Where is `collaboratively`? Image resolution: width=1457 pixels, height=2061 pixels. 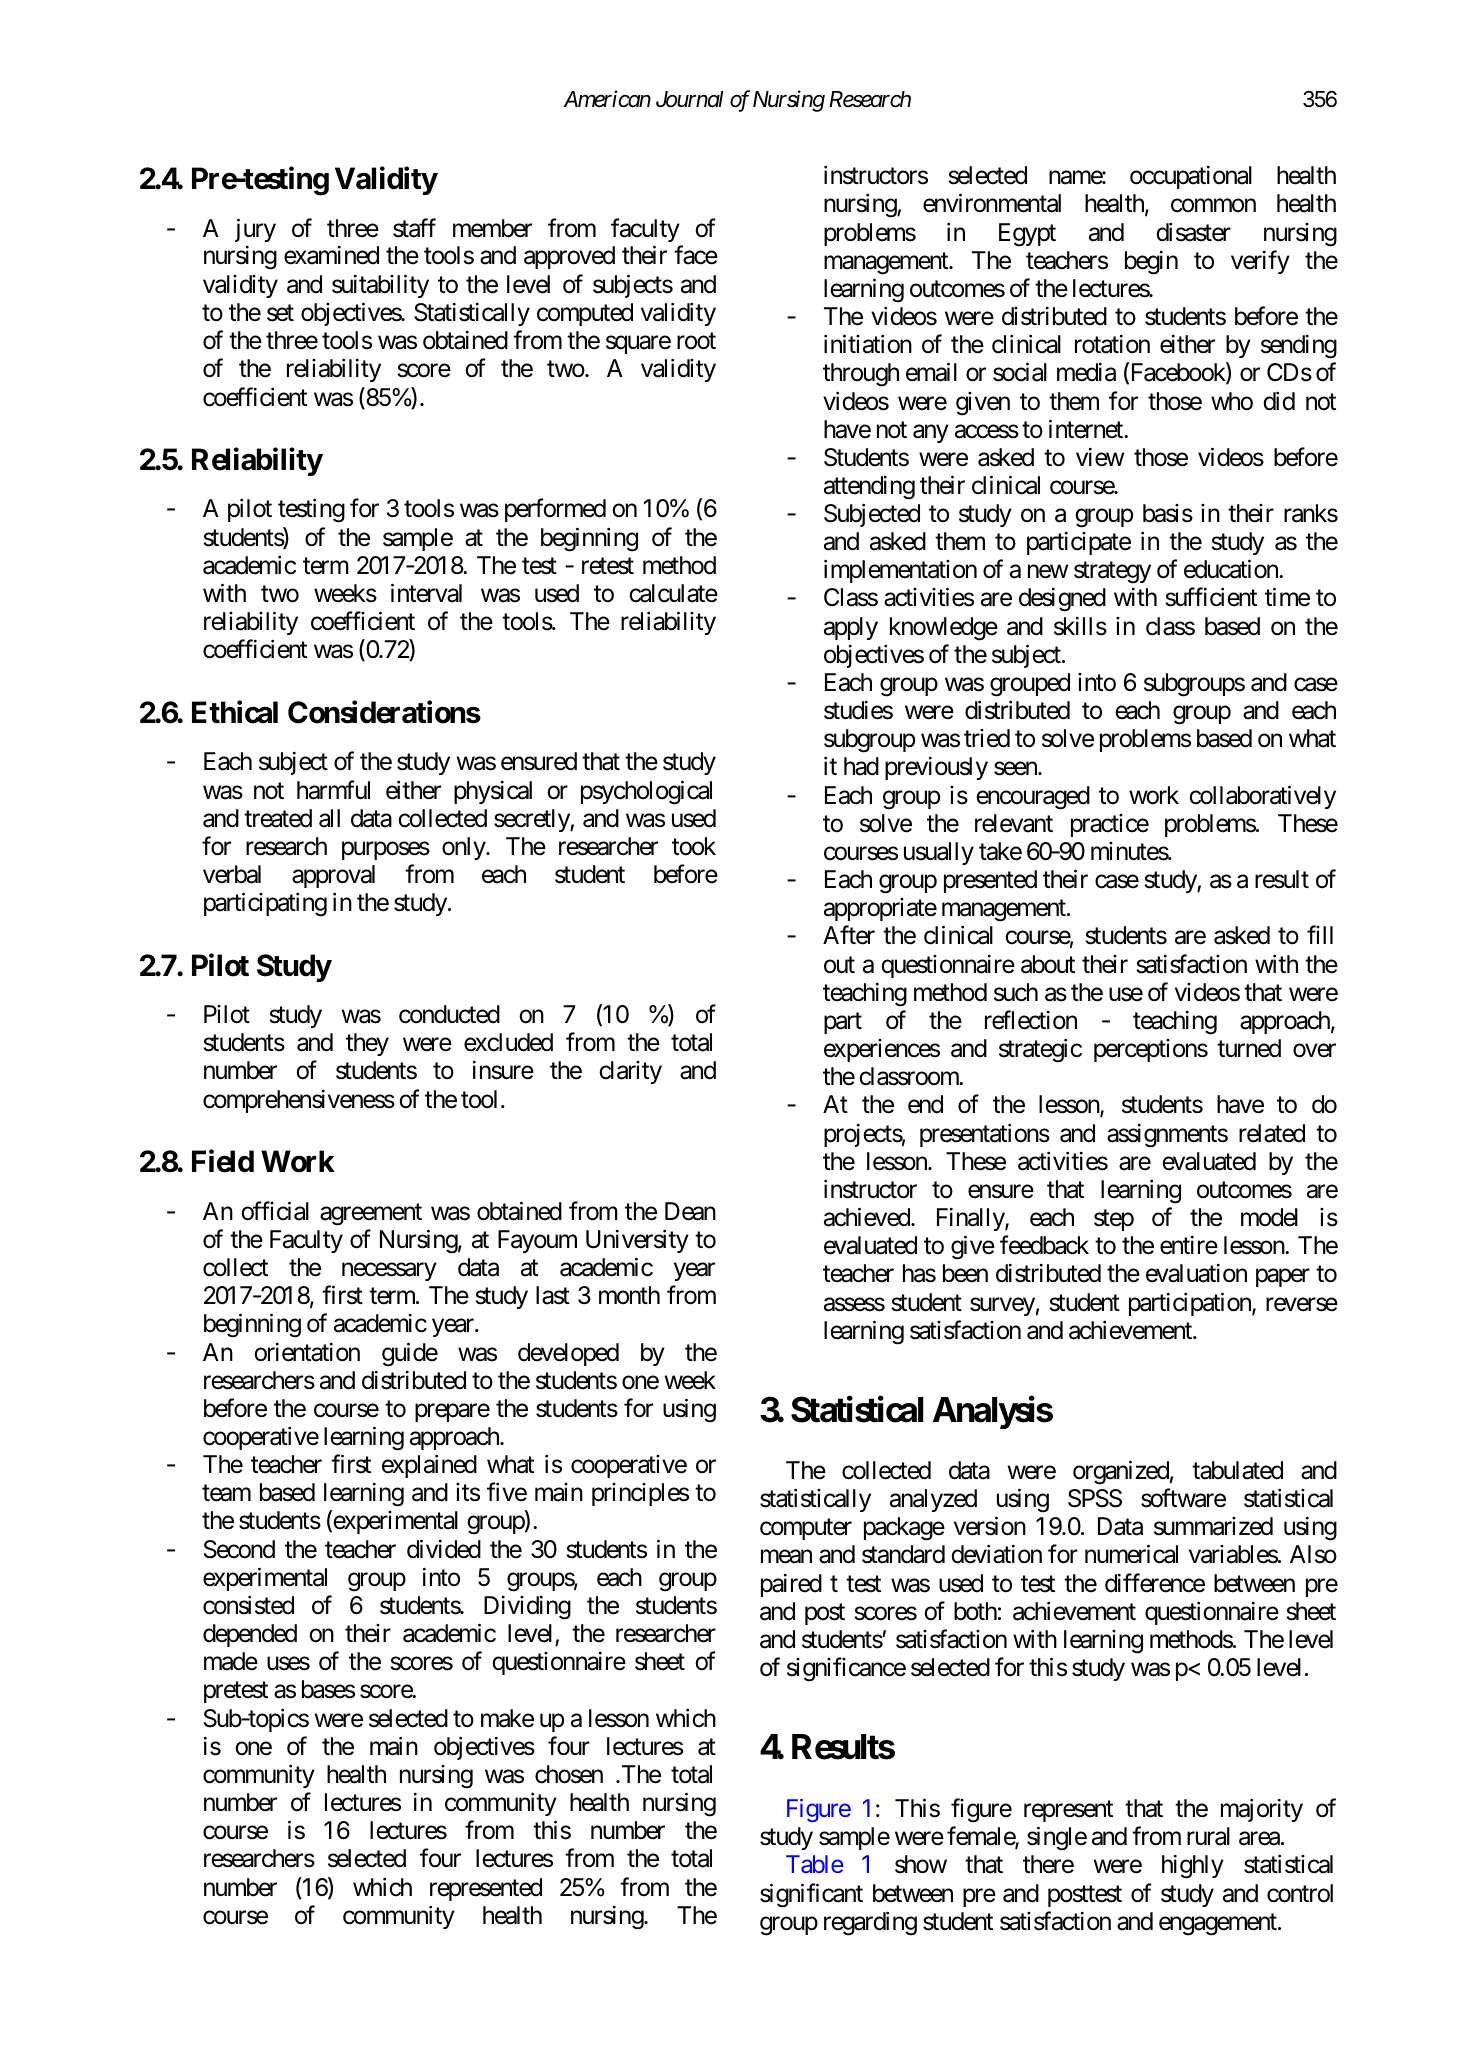
collaboratively is located at coordinates (1262, 797).
